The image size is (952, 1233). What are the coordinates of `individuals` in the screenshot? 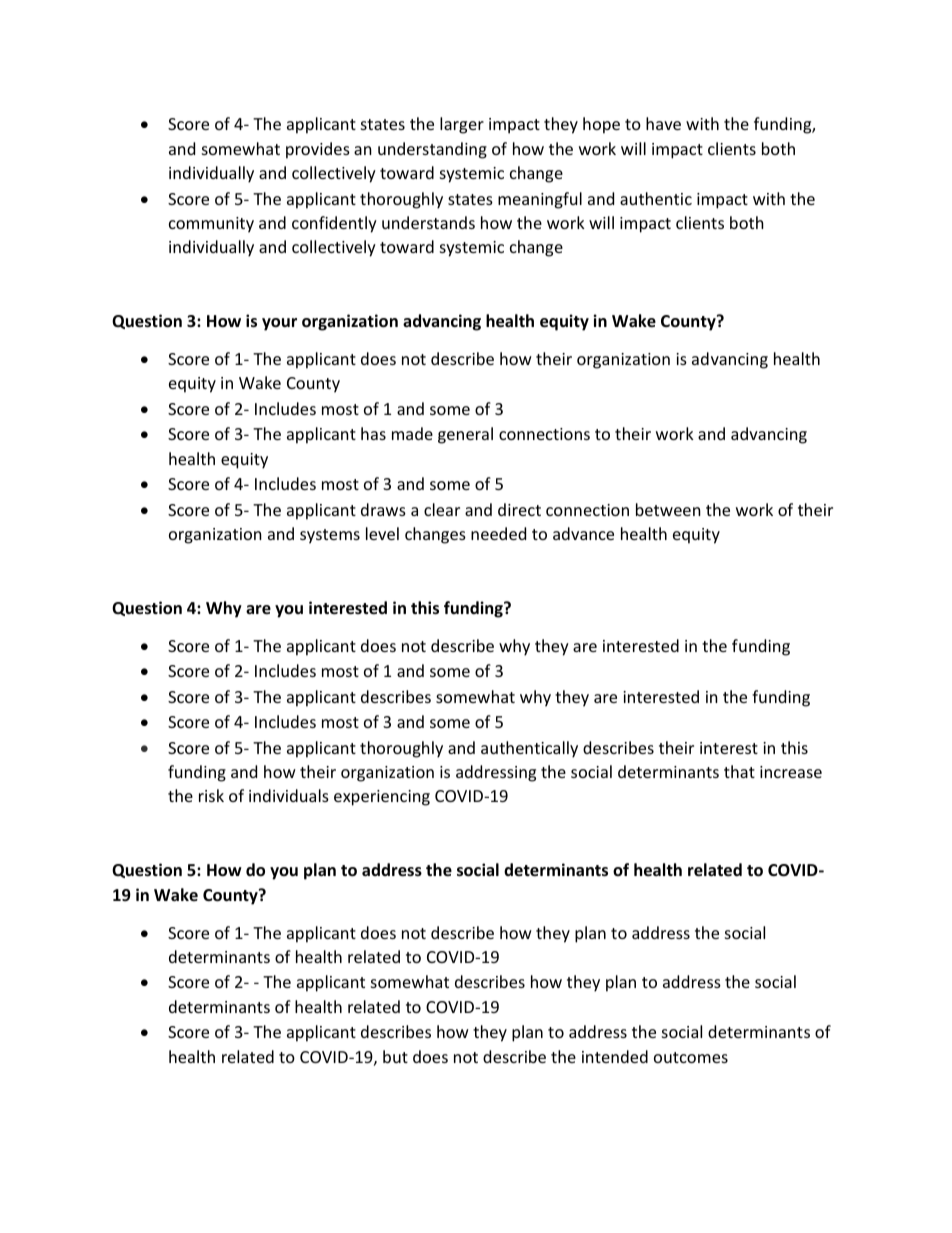 It's located at (289, 795).
